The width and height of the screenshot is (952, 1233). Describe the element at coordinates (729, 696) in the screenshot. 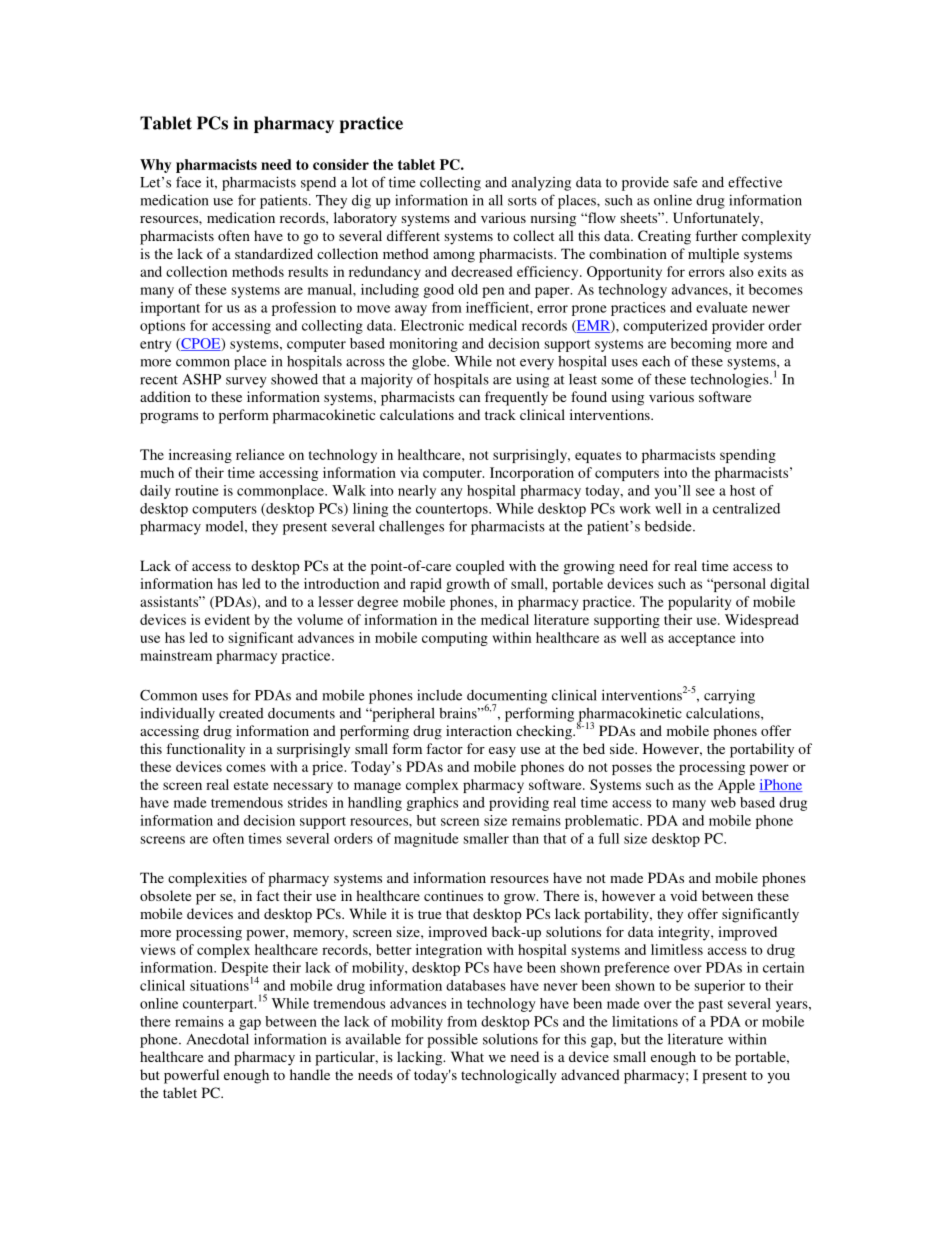

I see `carrying` at that location.
